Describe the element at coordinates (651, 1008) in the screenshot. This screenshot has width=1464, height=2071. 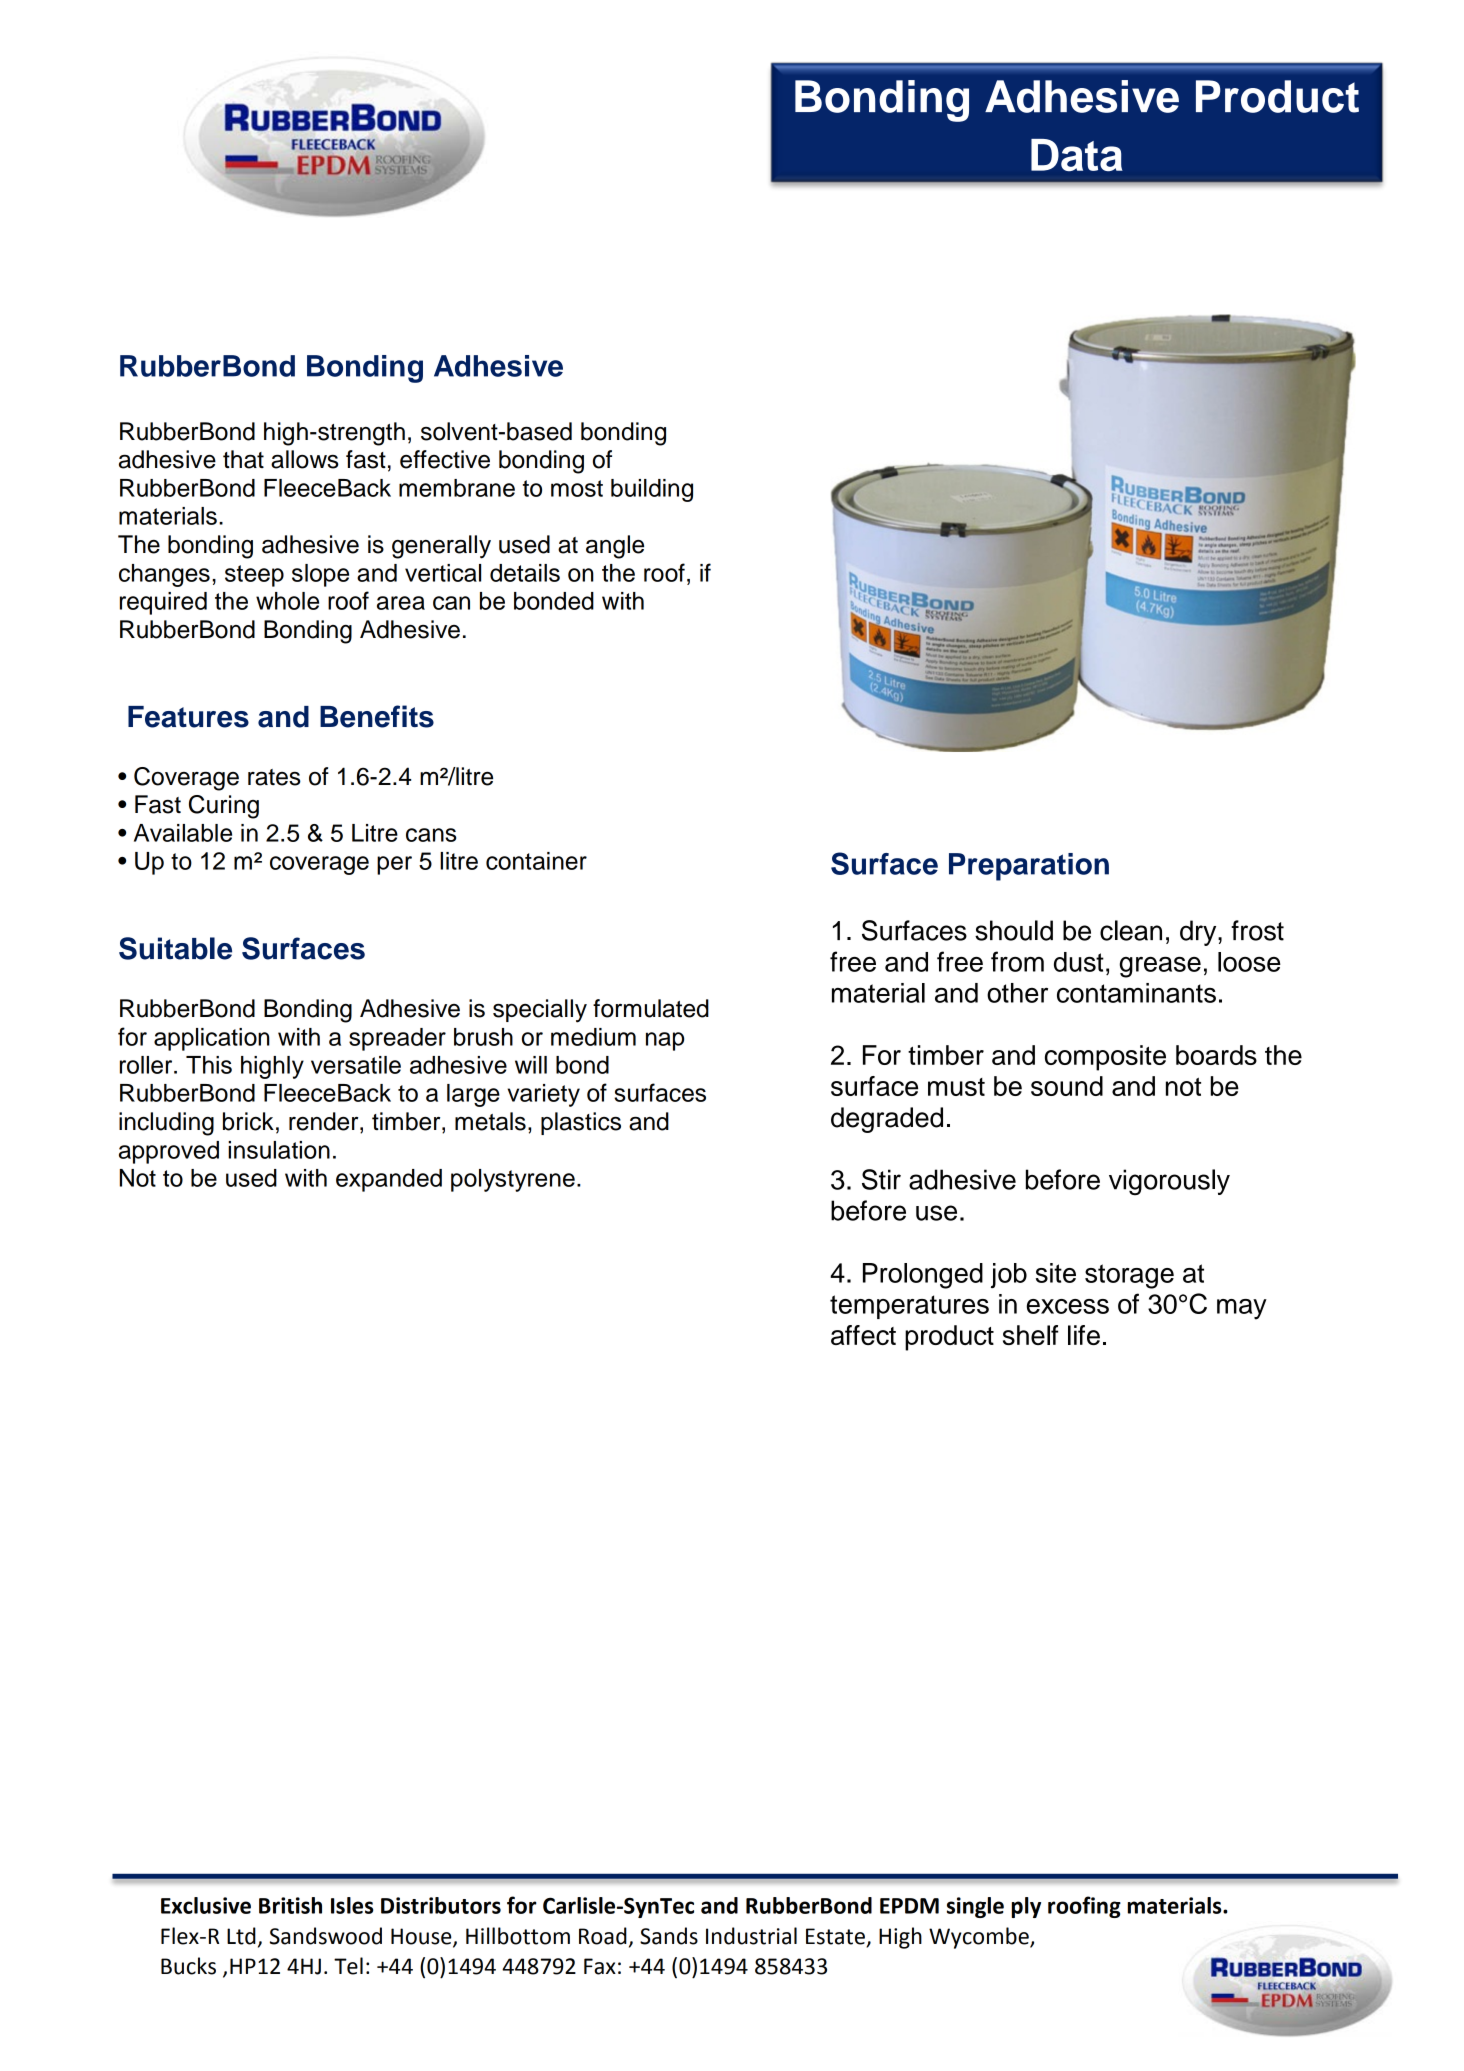
I see `formulated` at that location.
